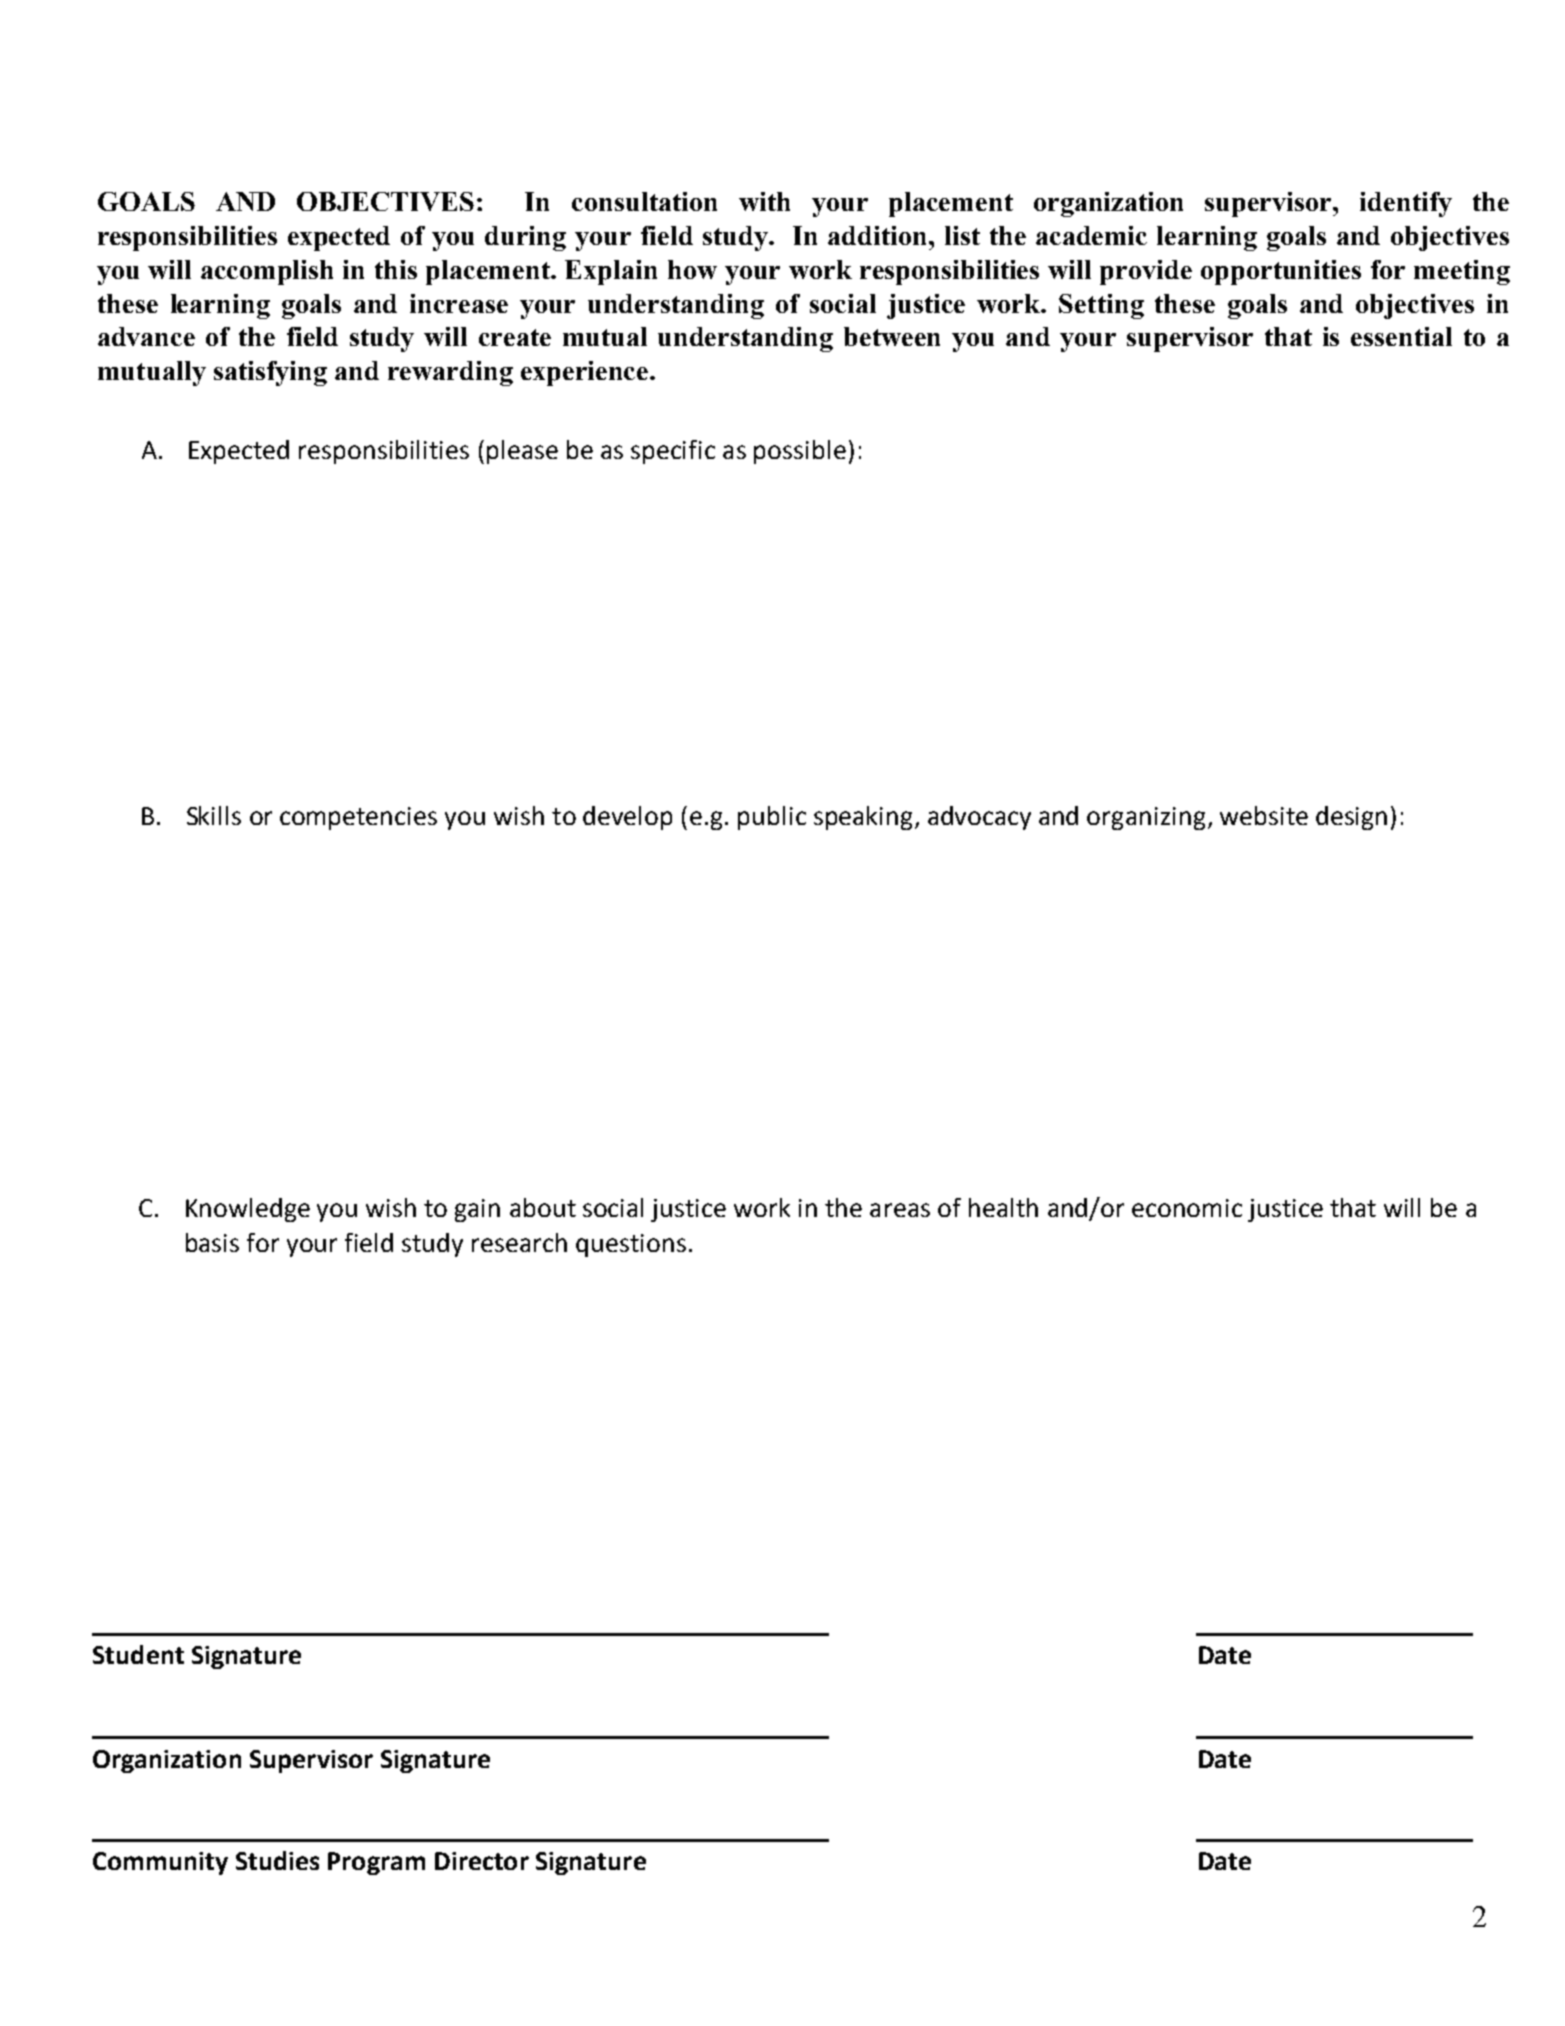  I want to click on Director, so click(482, 1861).
